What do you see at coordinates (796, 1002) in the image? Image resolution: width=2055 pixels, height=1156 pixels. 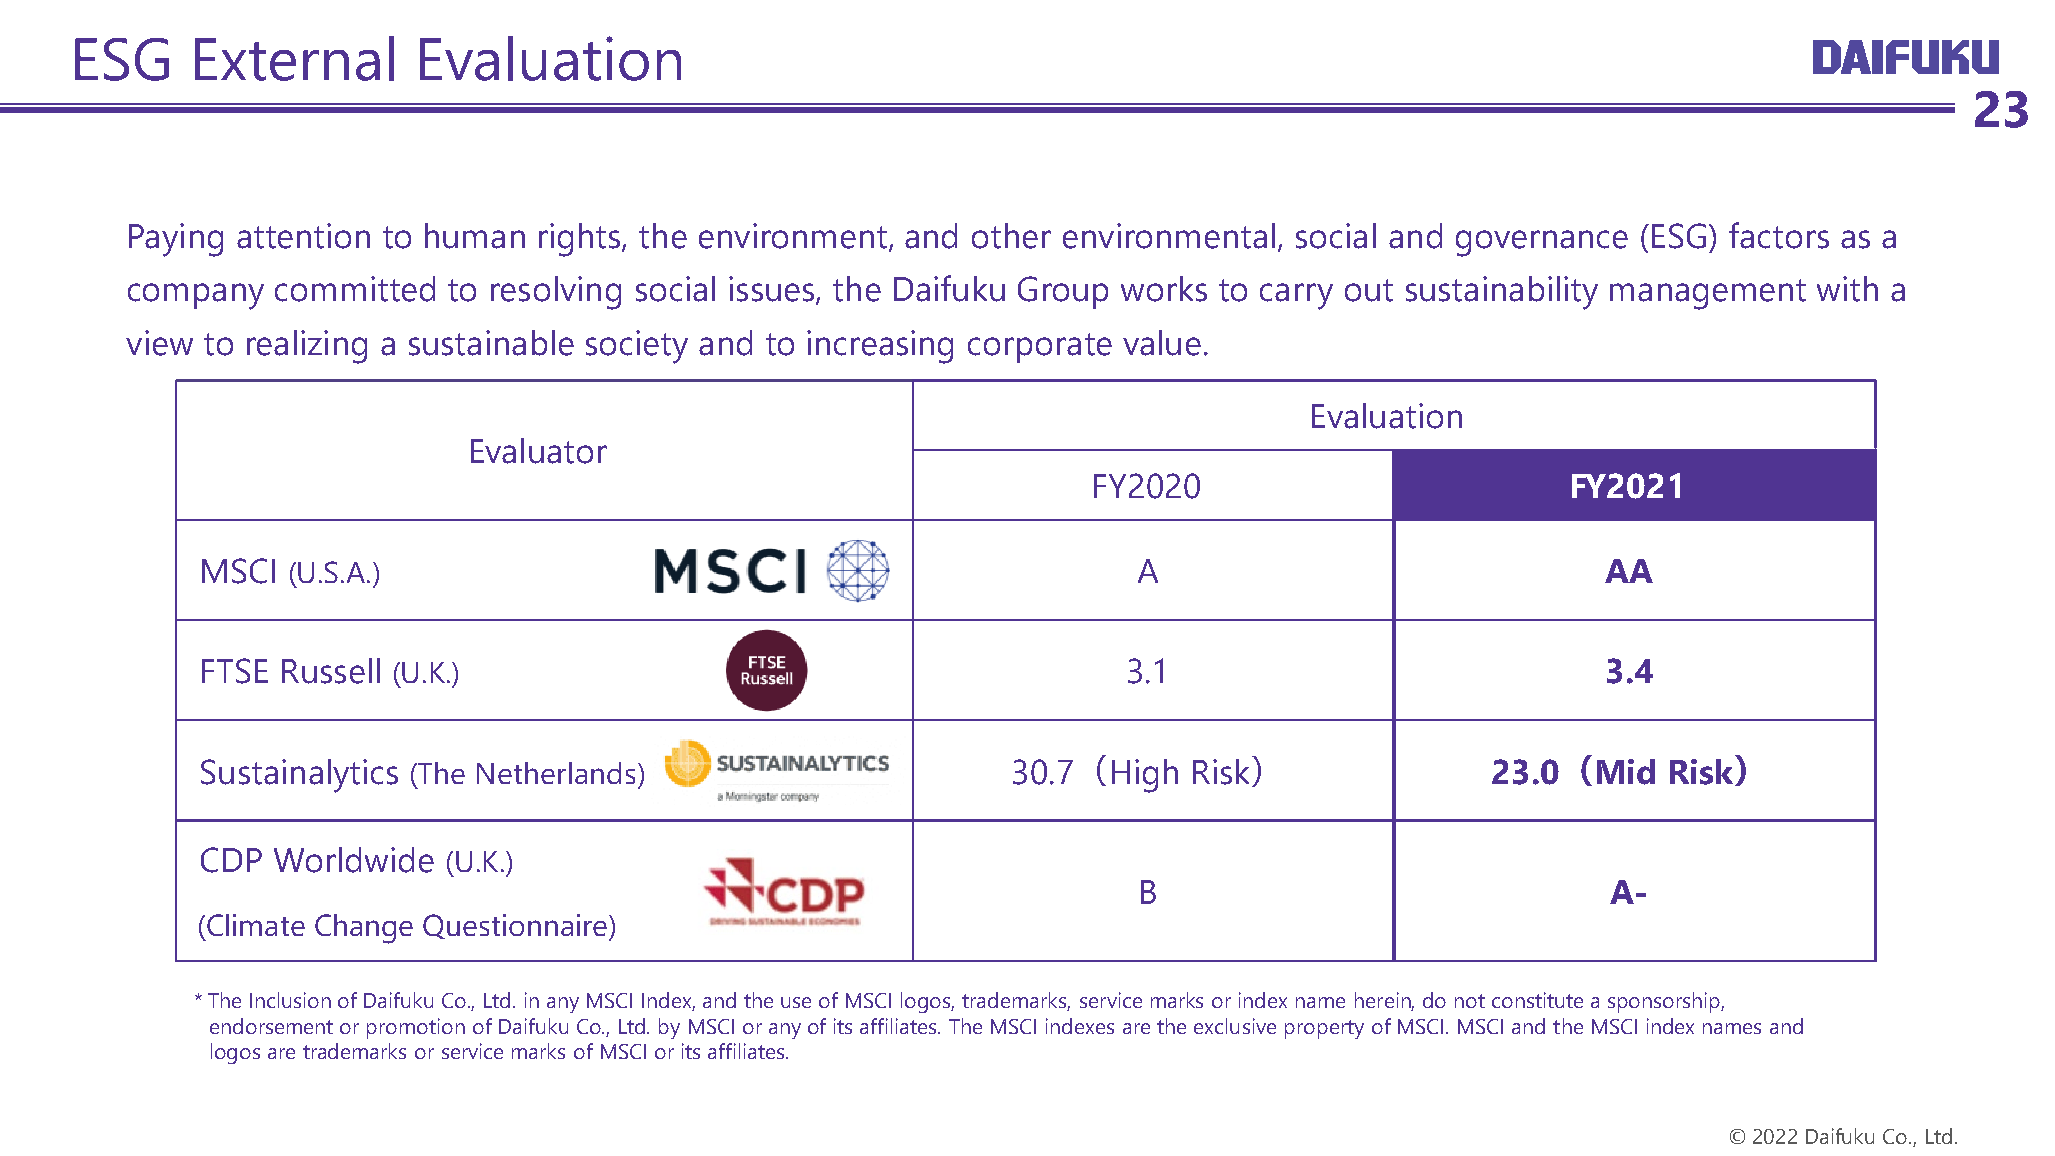 I see `use` at bounding box center [796, 1002].
